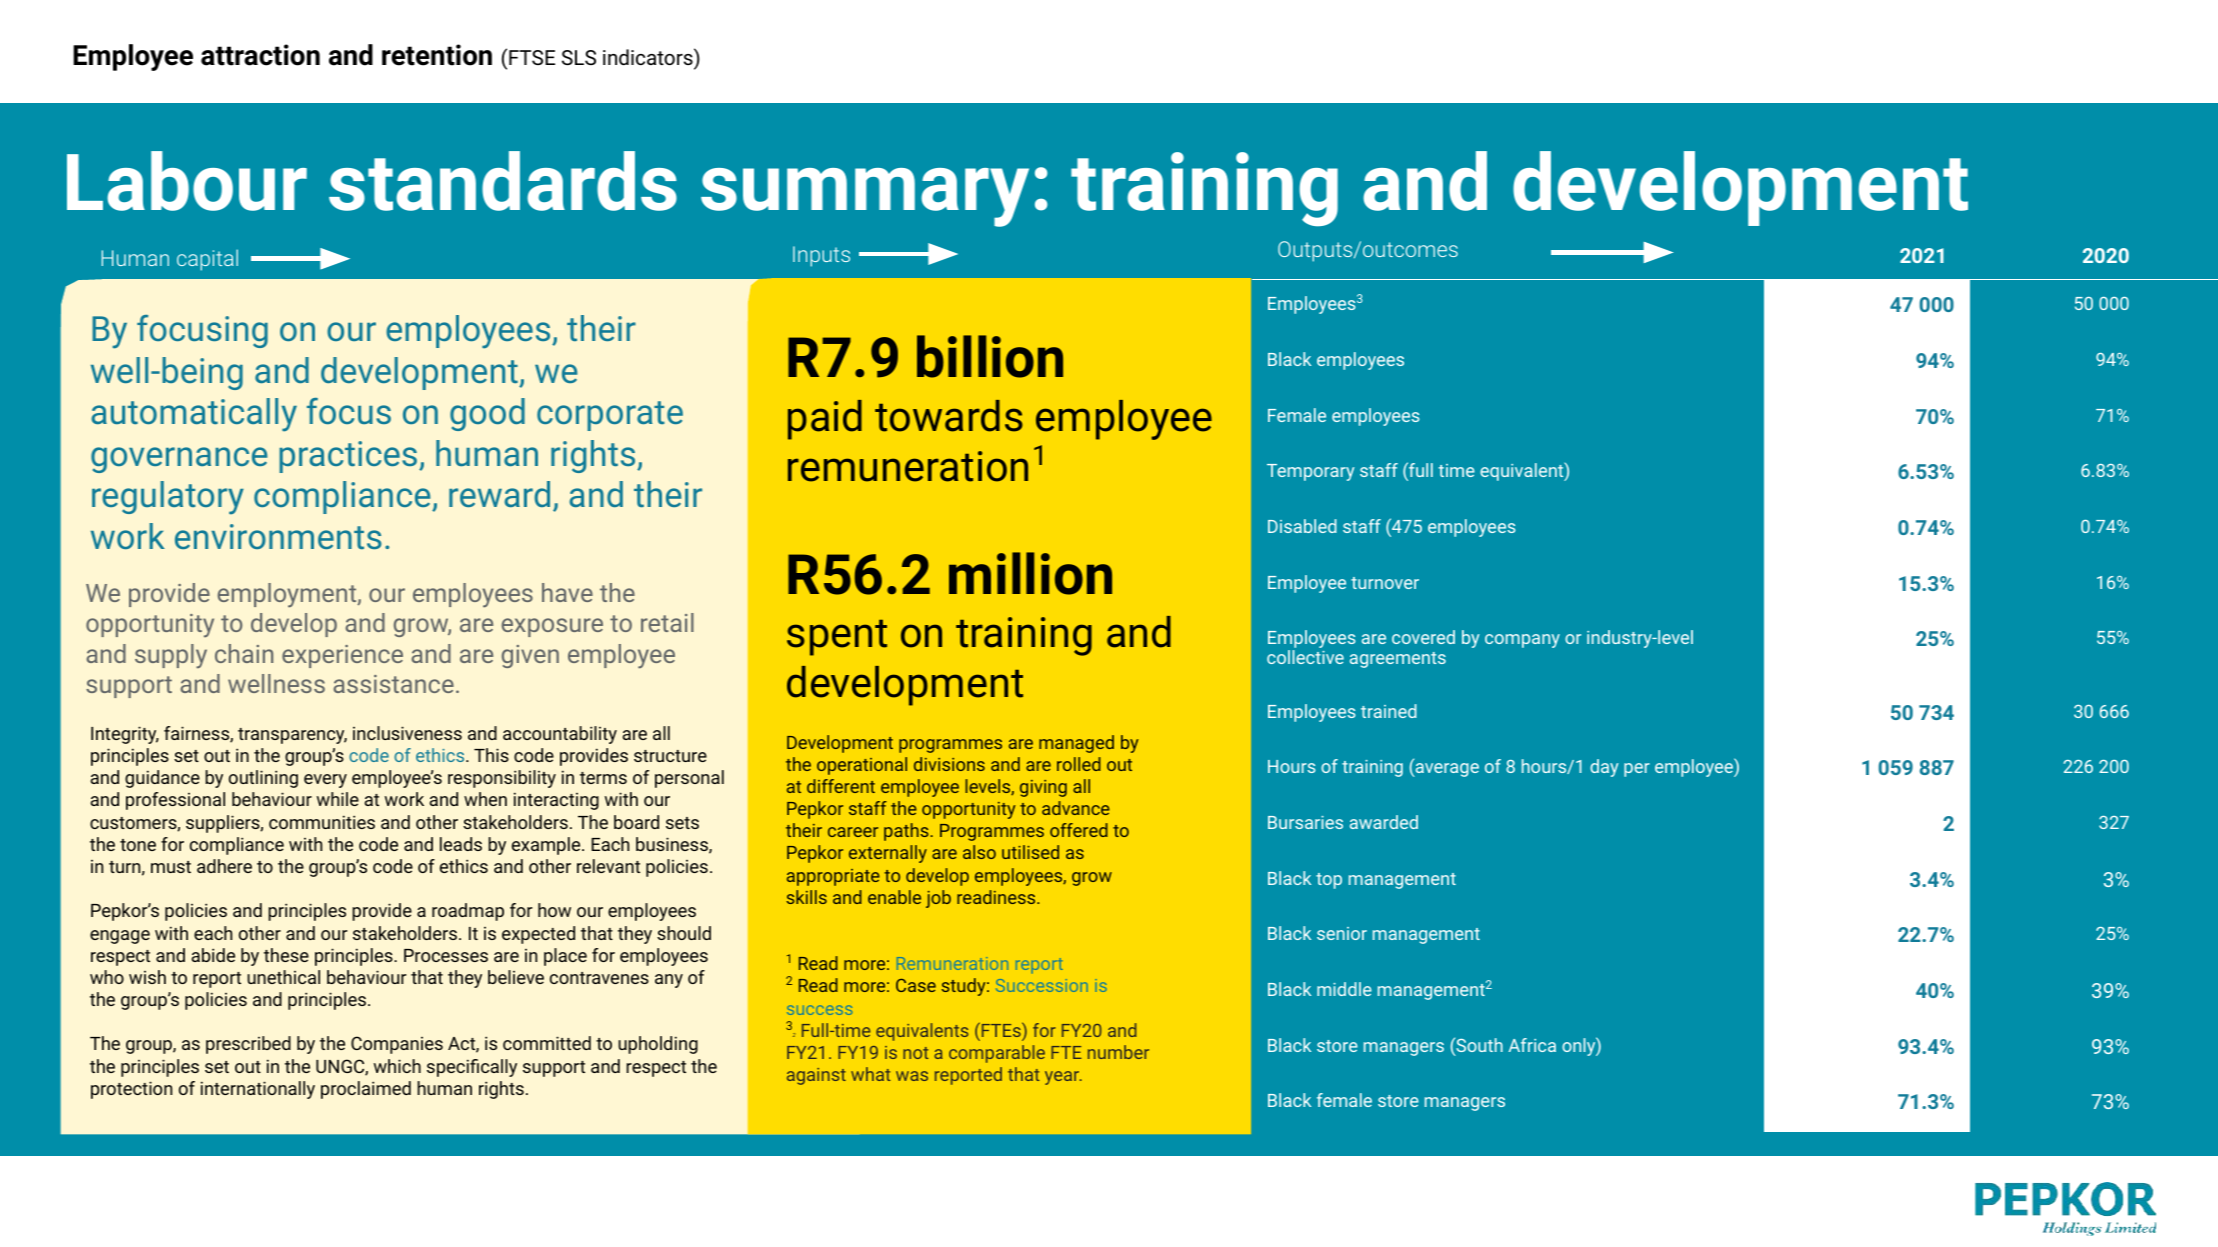  What do you see at coordinates (260, 55) in the document?
I see `attraction` at bounding box center [260, 55].
